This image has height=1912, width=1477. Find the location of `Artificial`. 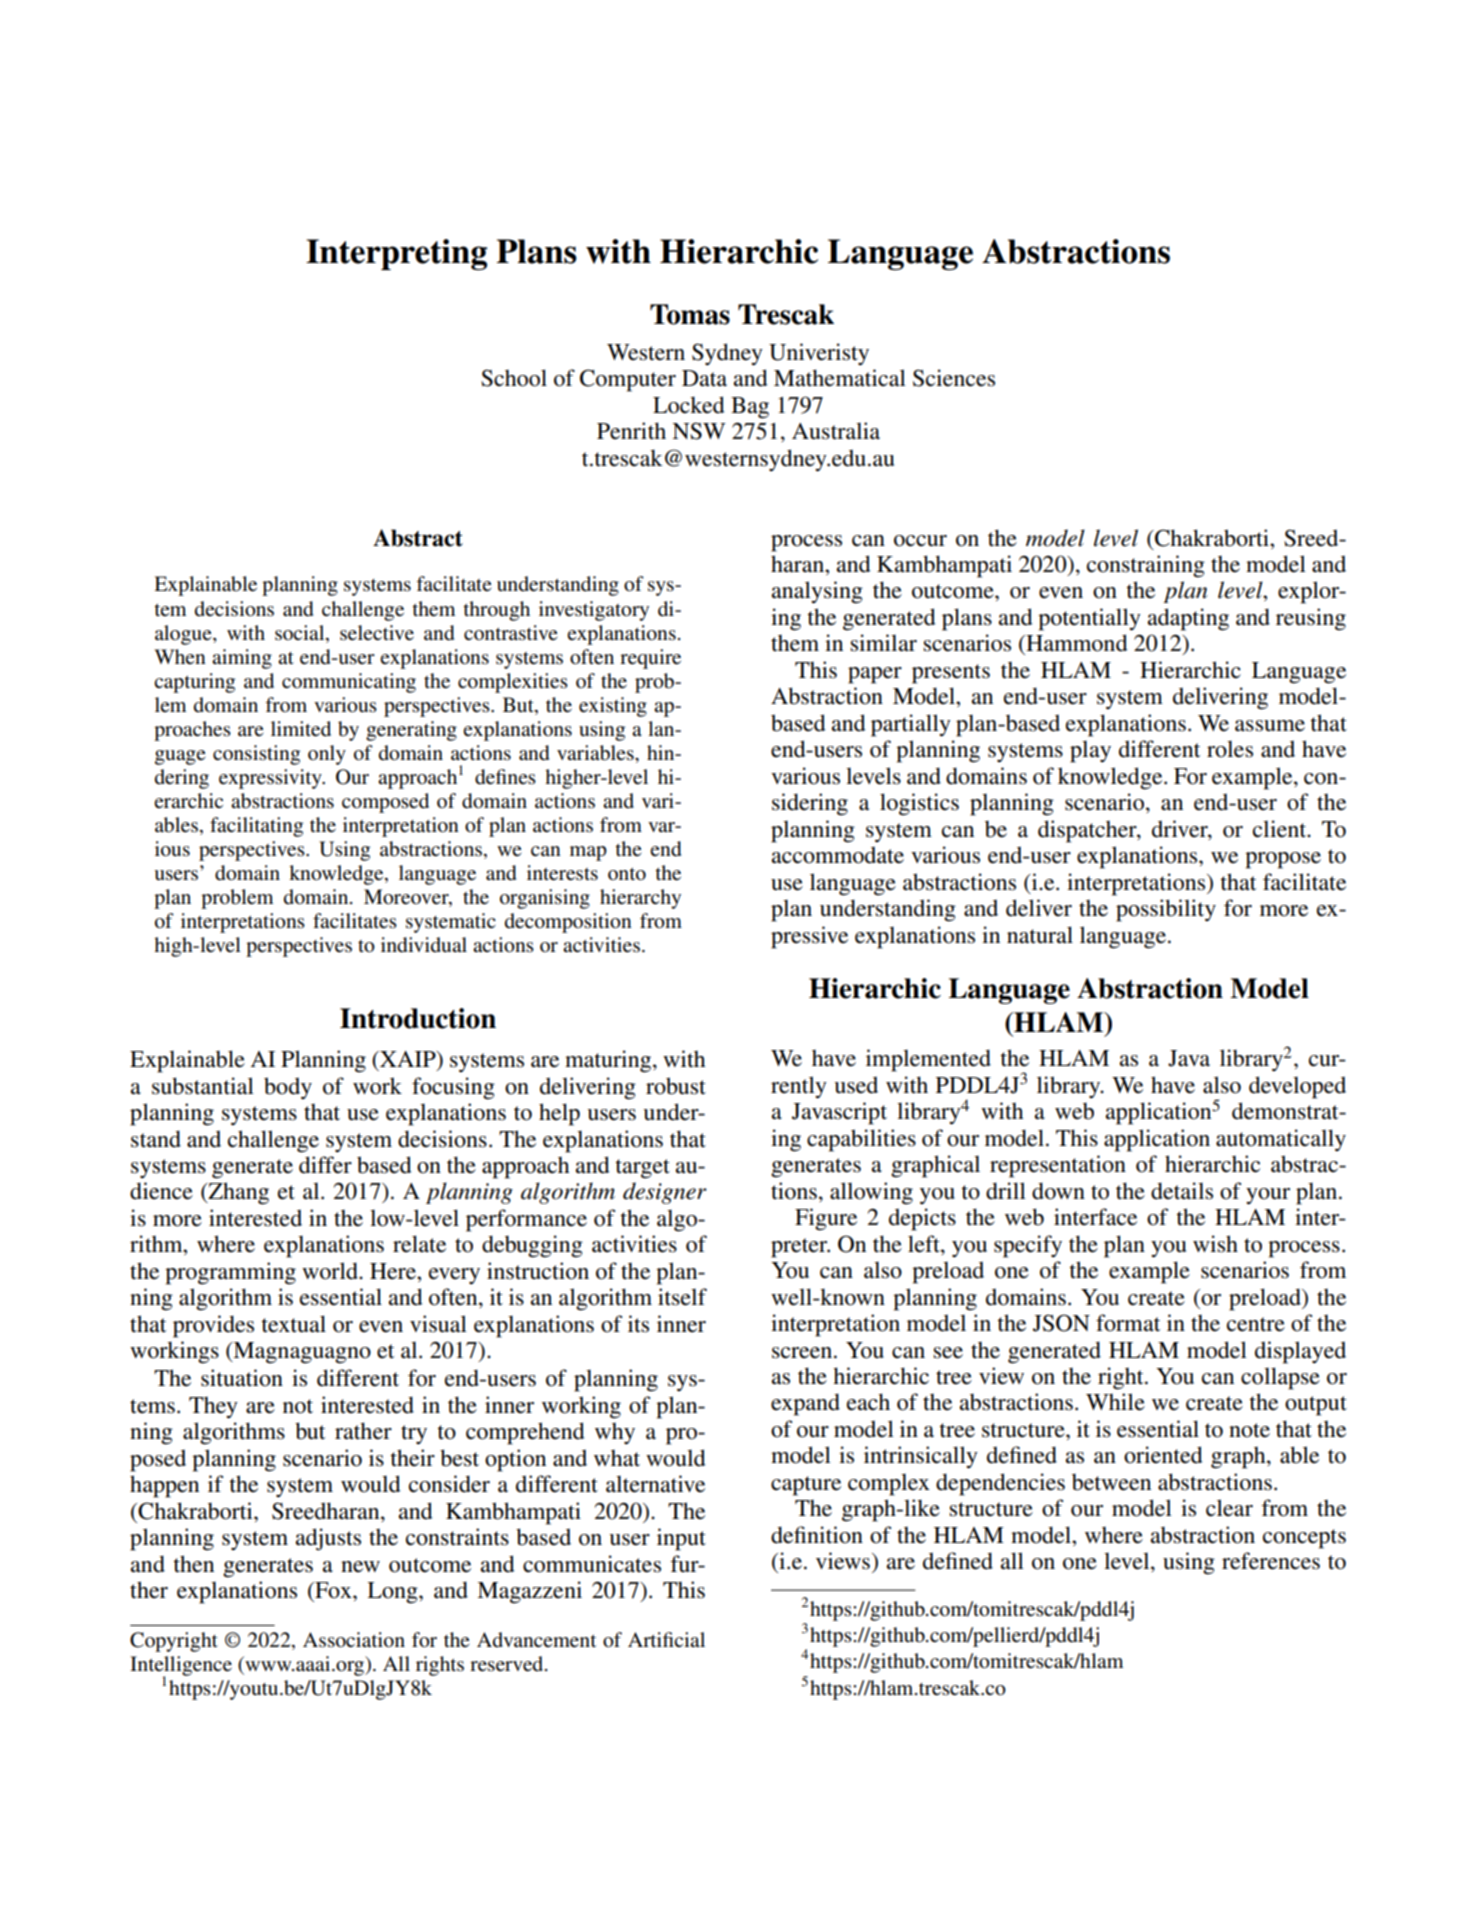

Artificial is located at coordinates (666, 1639).
